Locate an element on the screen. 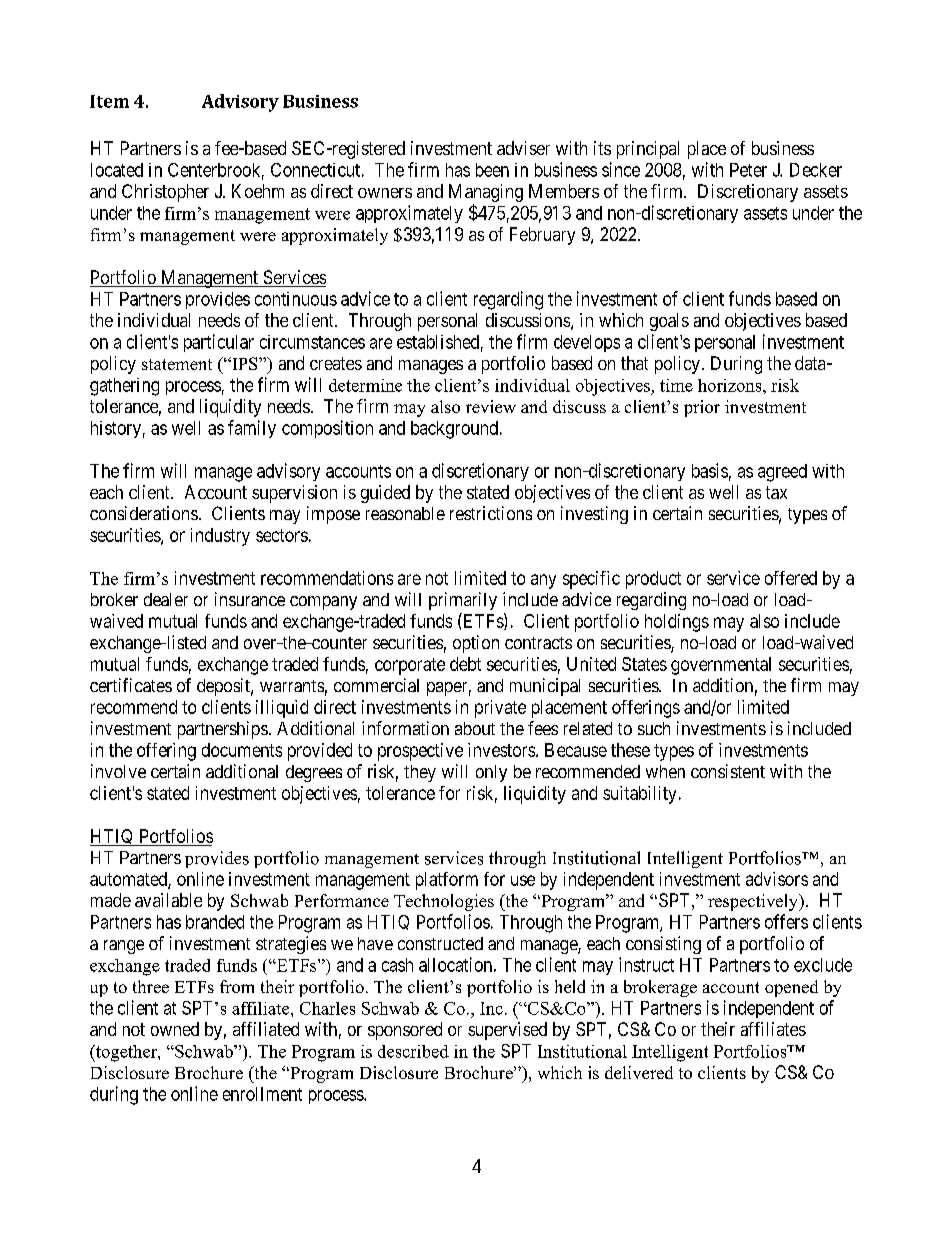 The width and height of the screenshot is (952, 1233). such is located at coordinates (654, 728).
